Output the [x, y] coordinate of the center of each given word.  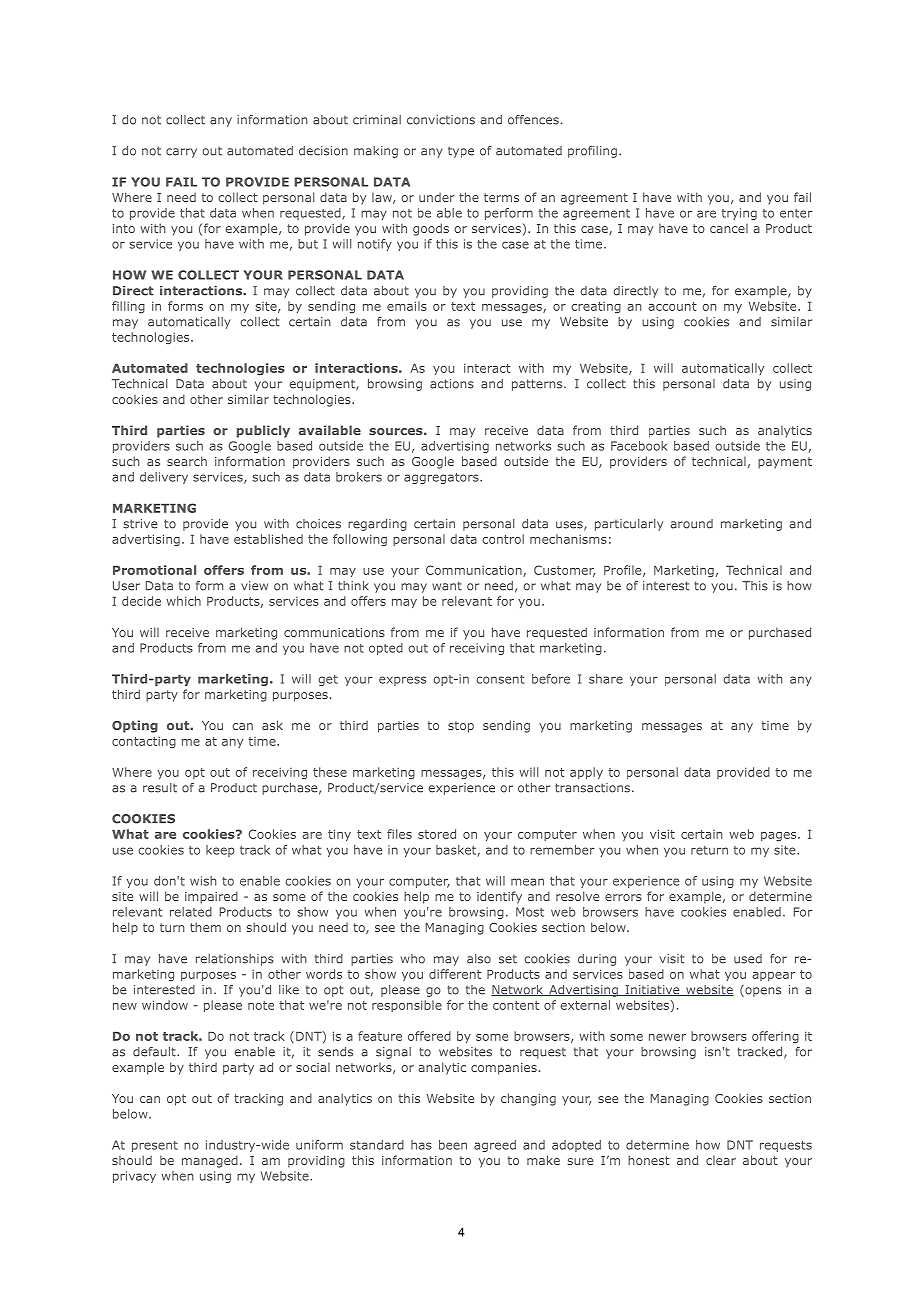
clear [721, 1160]
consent [500, 679]
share [606, 679]
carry [181, 153]
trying [739, 214]
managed [210, 1161]
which [183, 601]
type [461, 152]
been [453, 1145]
